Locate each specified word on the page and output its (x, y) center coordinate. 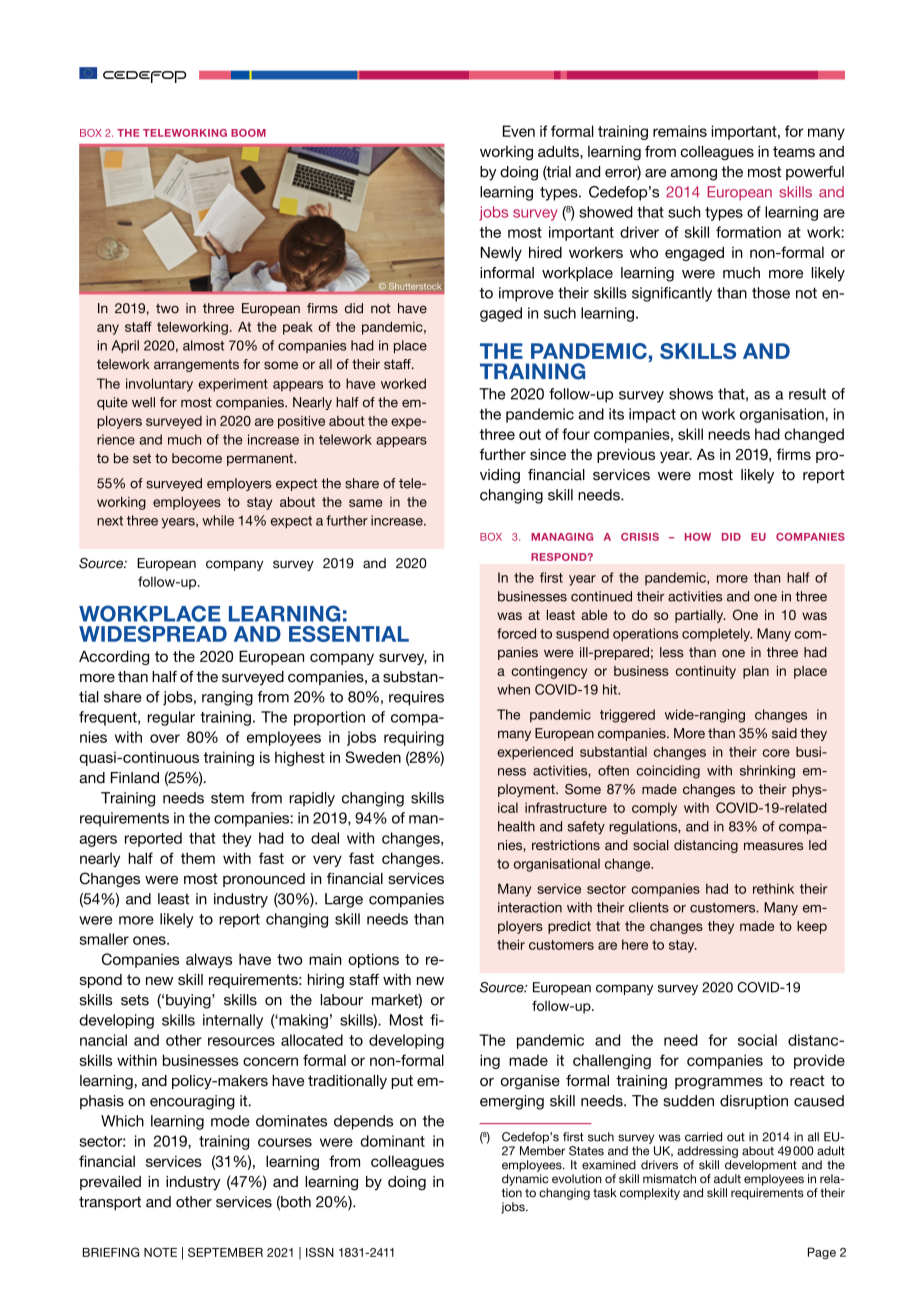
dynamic (525, 1180)
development (761, 1166)
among (694, 175)
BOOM (248, 133)
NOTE (160, 1252)
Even (519, 131)
